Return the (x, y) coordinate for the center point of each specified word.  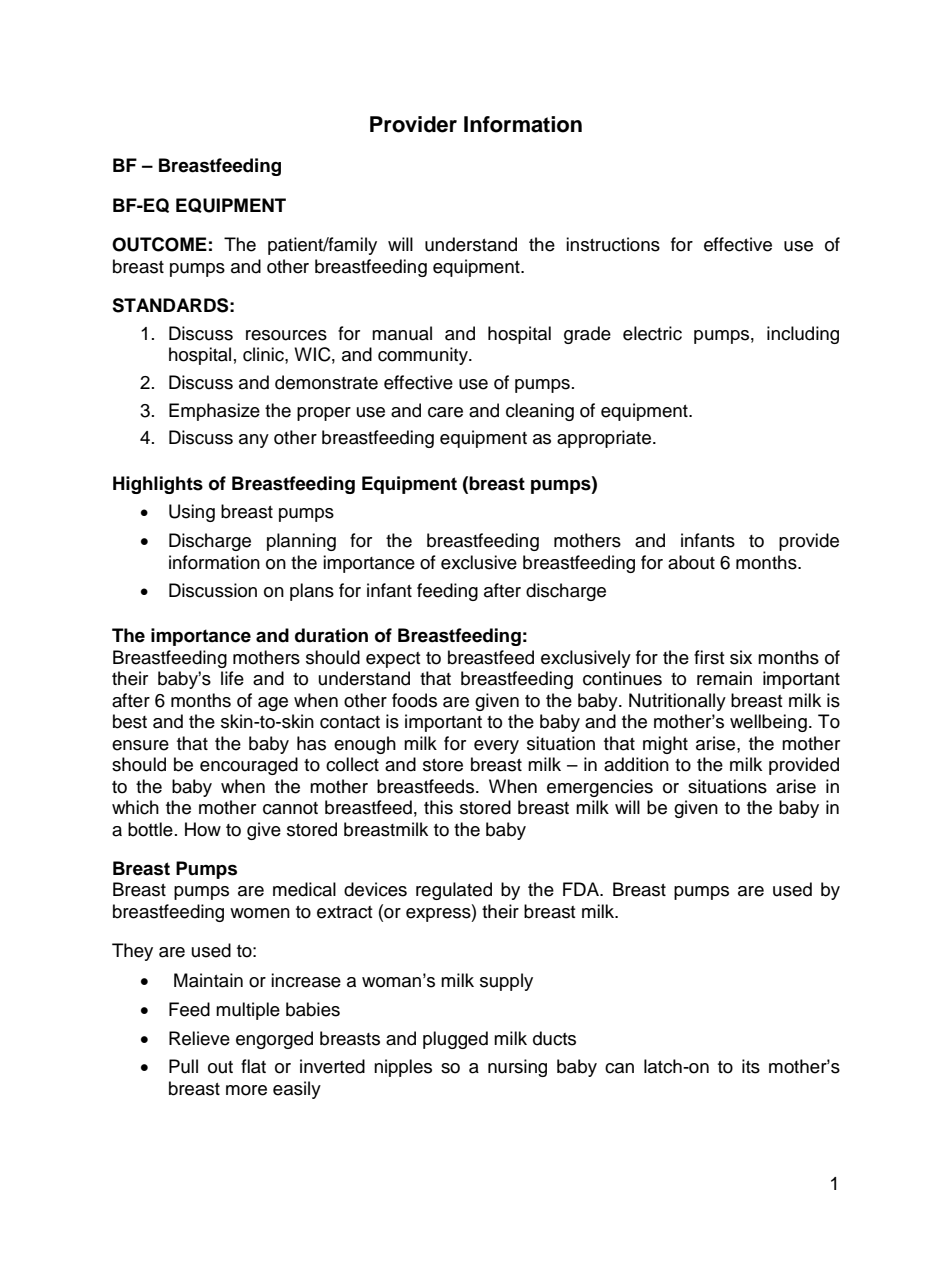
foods (414, 700)
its (751, 1066)
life (232, 678)
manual (402, 333)
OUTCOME (159, 244)
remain (724, 678)
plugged (455, 1040)
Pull (183, 1066)
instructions (613, 244)
